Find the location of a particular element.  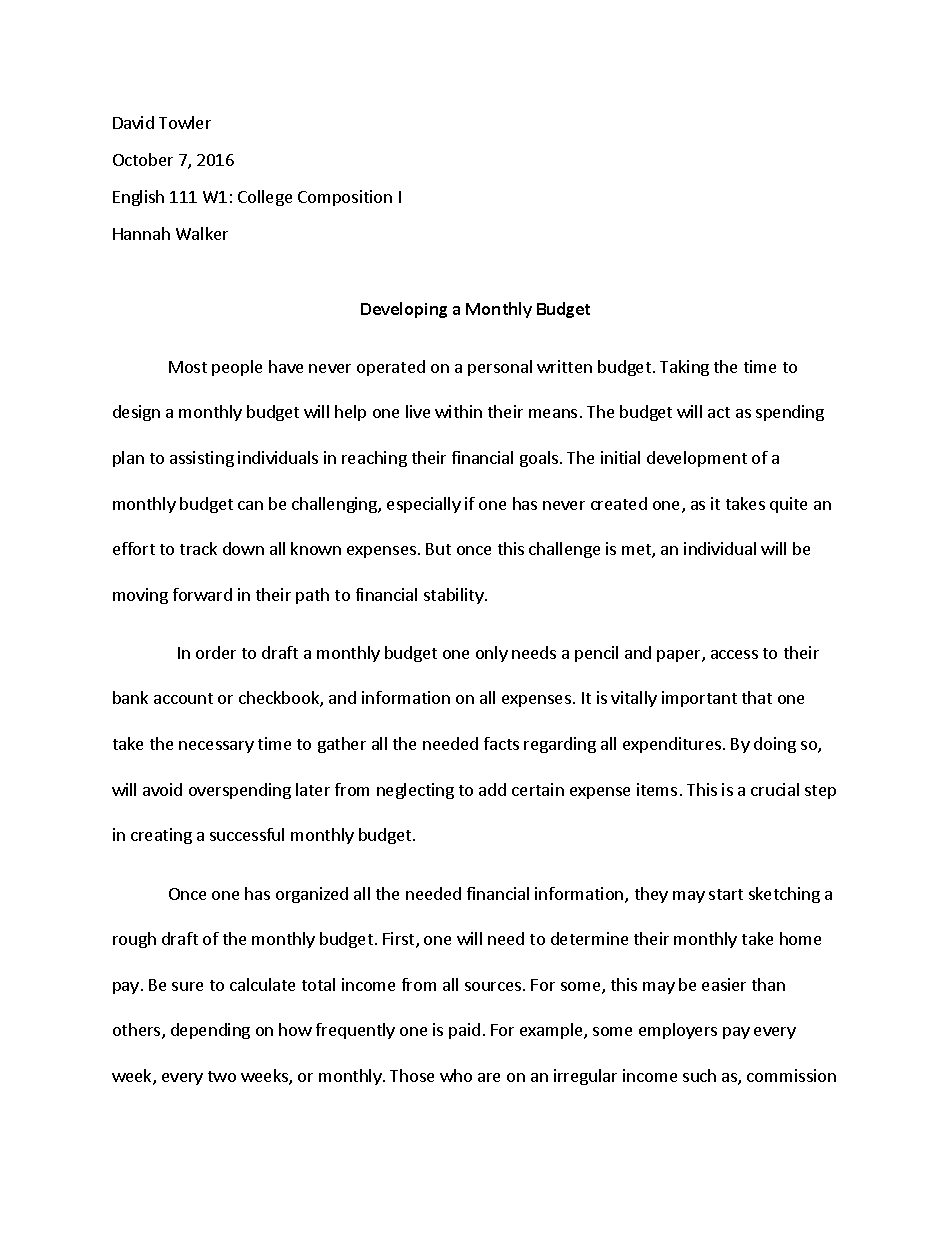

successful is located at coordinates (247, 834).
